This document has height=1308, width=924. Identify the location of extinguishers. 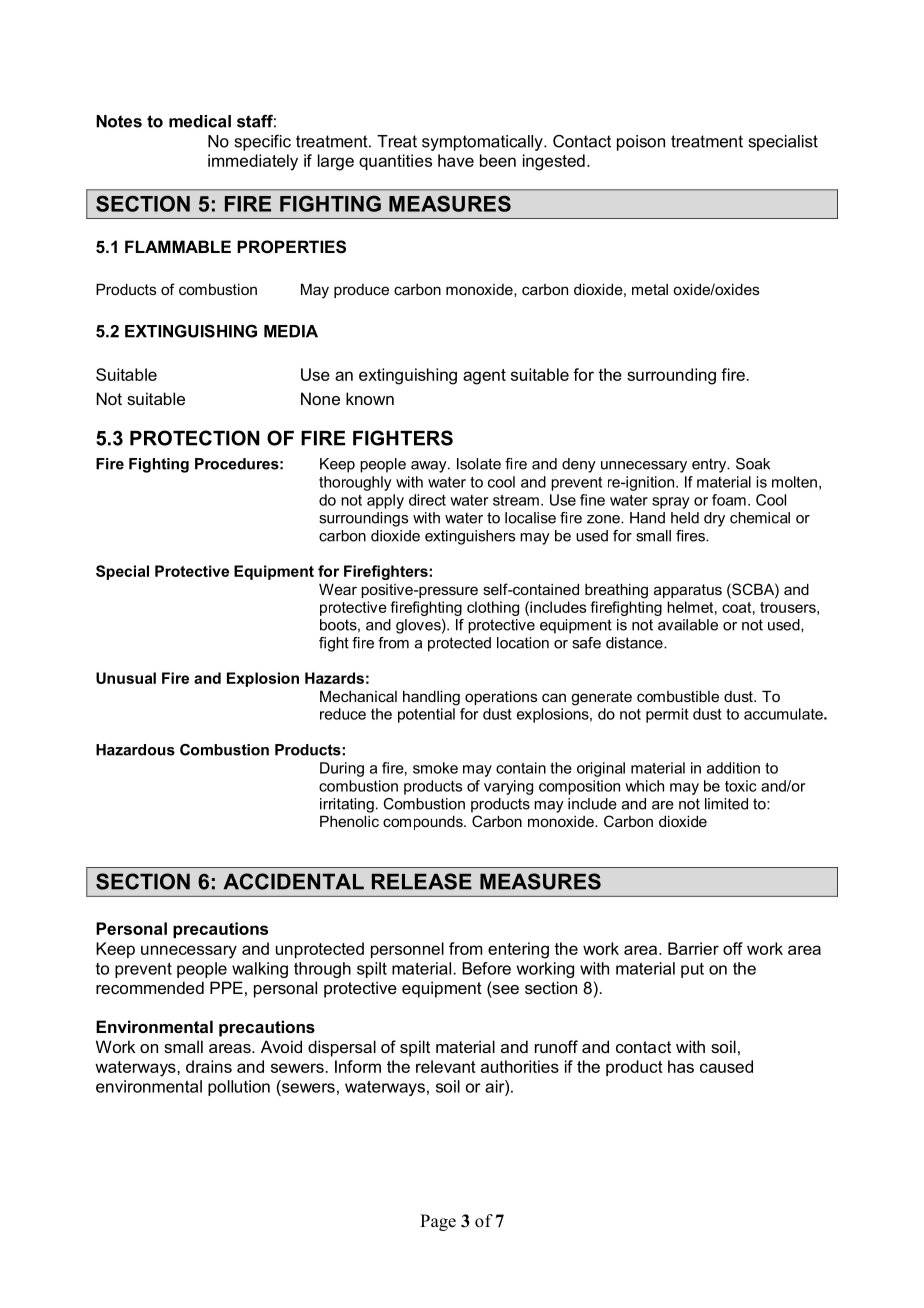
(470, 537).
